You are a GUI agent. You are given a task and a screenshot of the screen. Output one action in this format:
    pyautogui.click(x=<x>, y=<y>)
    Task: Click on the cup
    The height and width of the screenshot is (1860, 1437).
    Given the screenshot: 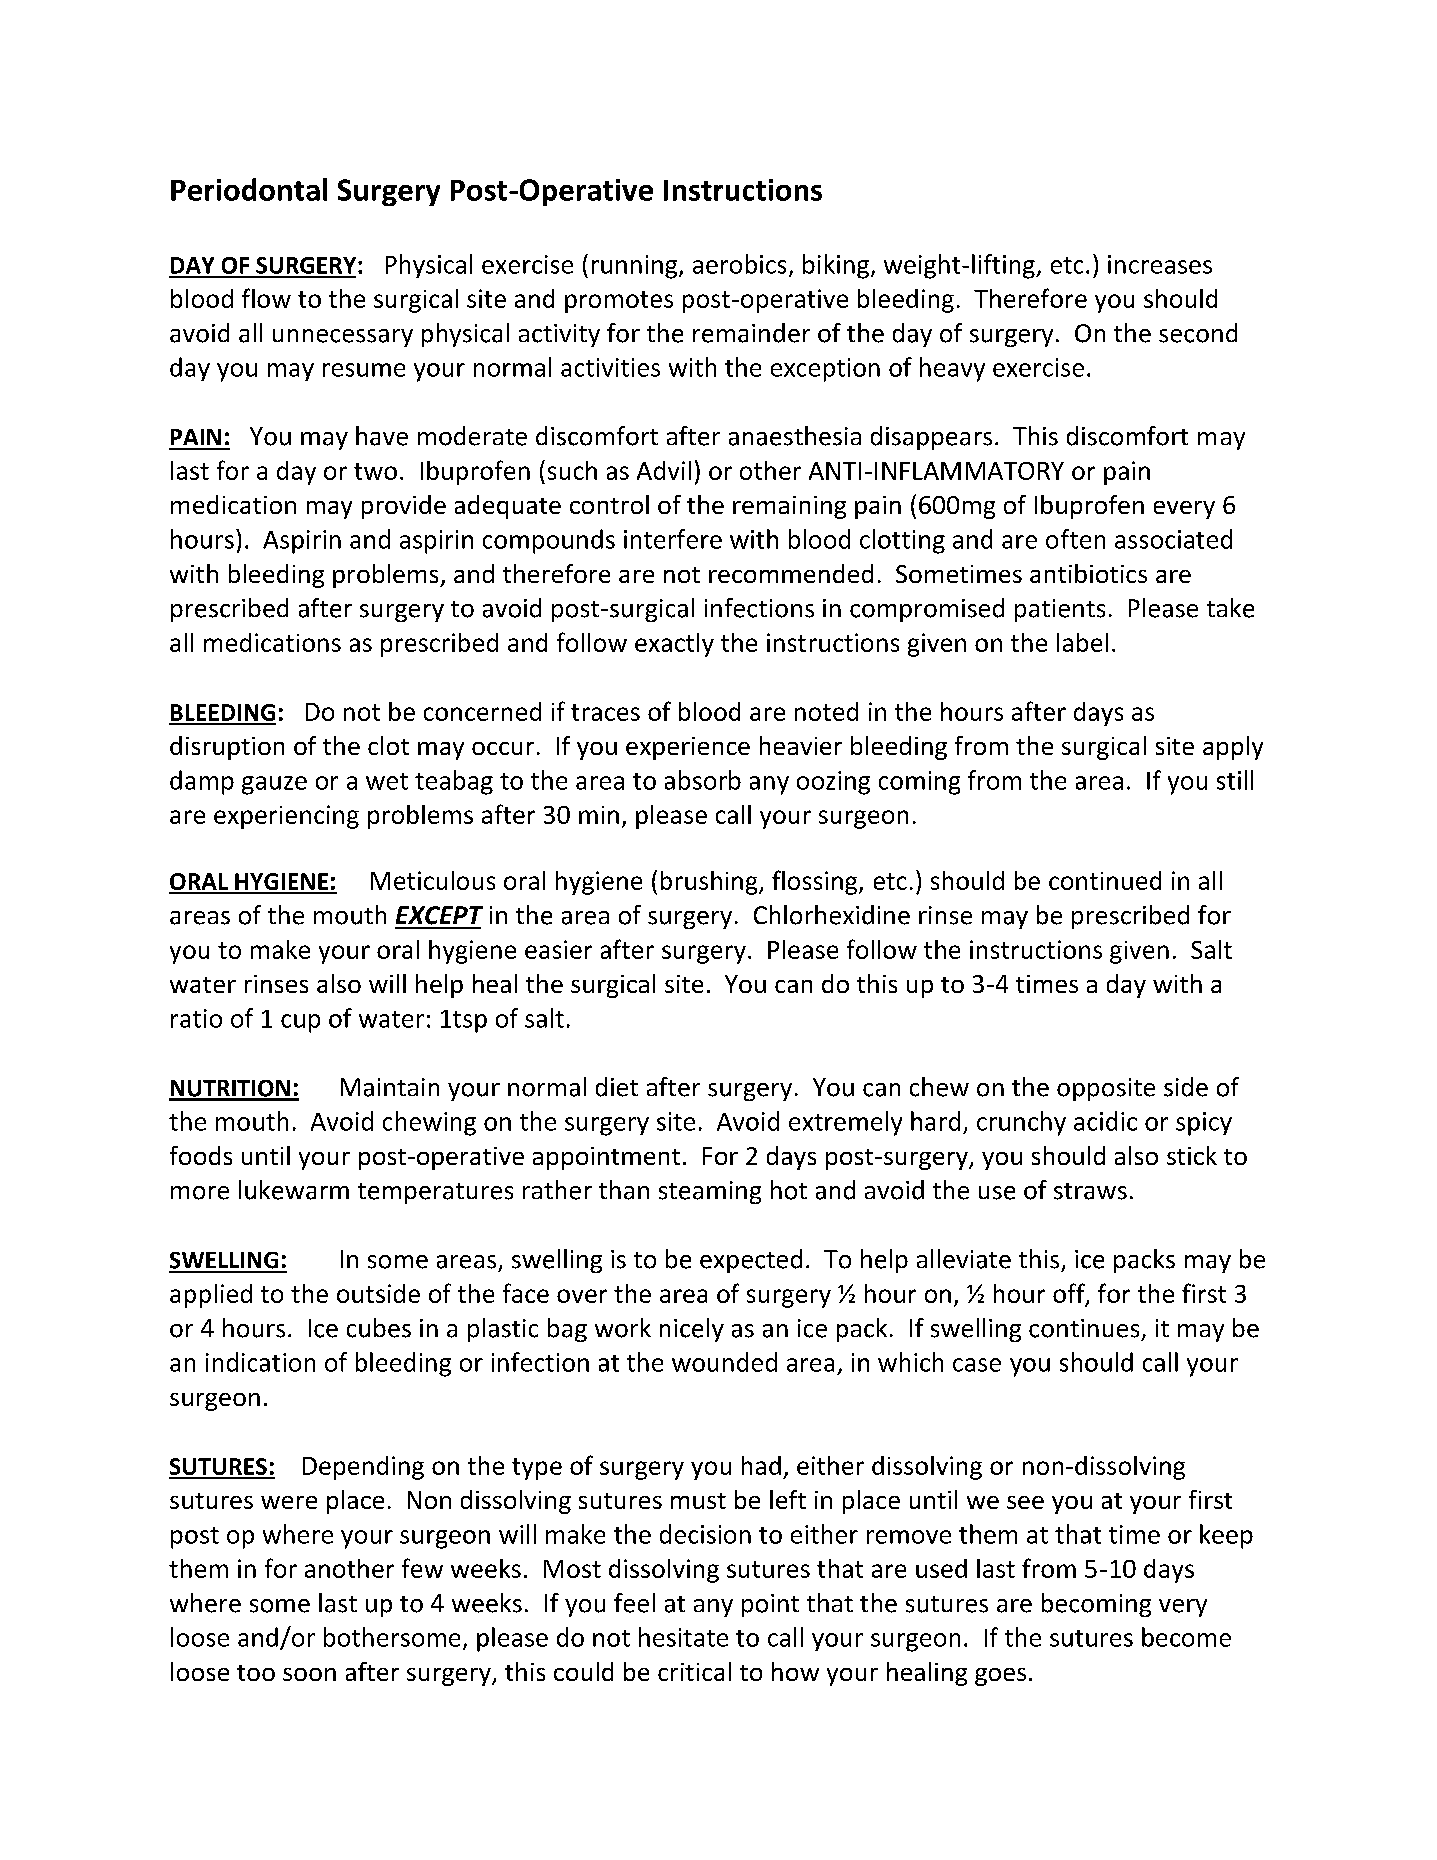 What is the action you would take?
    pyautogui.click(x=300, y=1023)
